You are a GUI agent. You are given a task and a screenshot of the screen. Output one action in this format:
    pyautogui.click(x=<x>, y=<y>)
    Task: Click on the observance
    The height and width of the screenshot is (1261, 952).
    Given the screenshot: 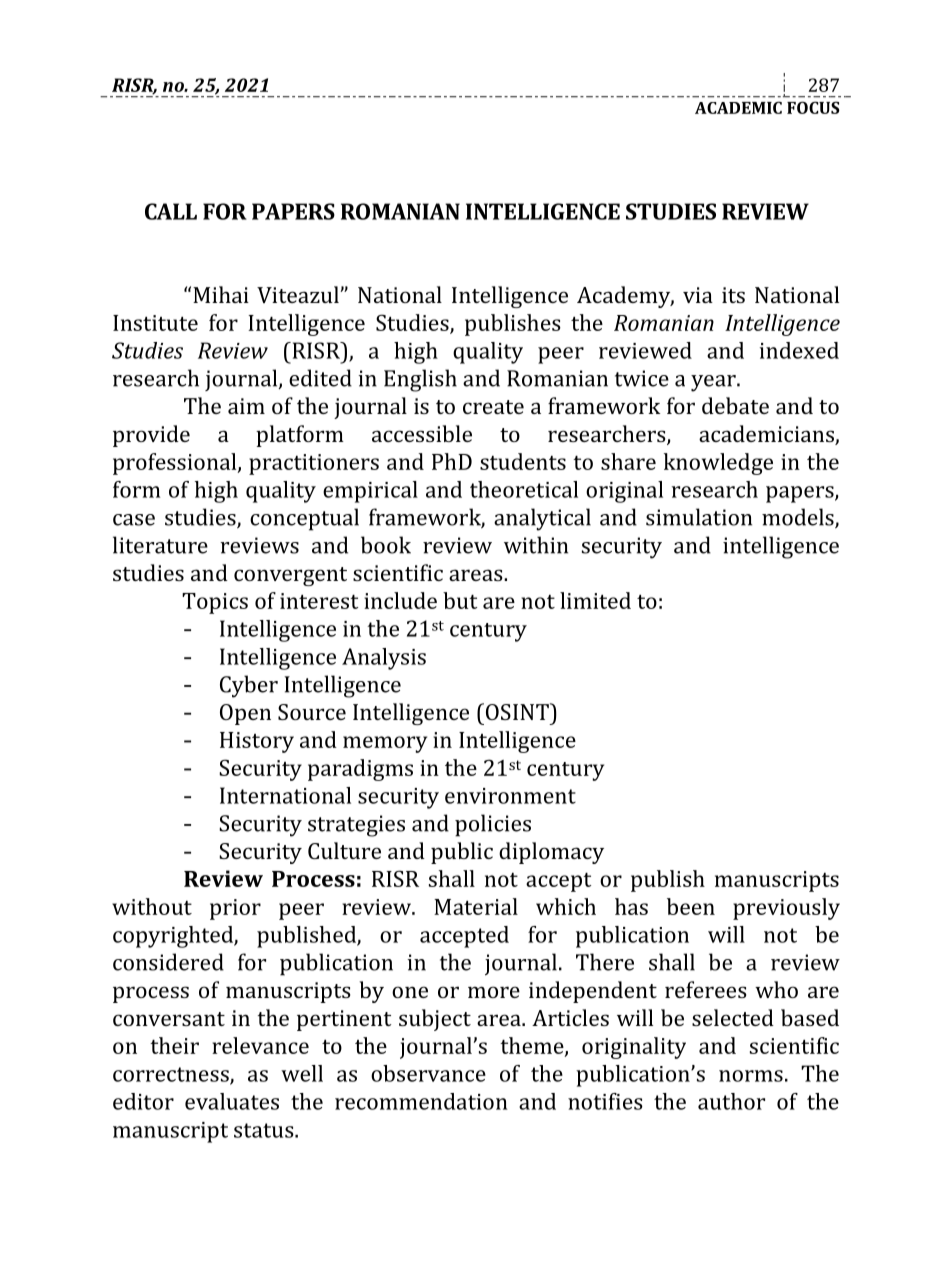 What is the action you would take?
    pyautogui.click(x=428, y=1073)
